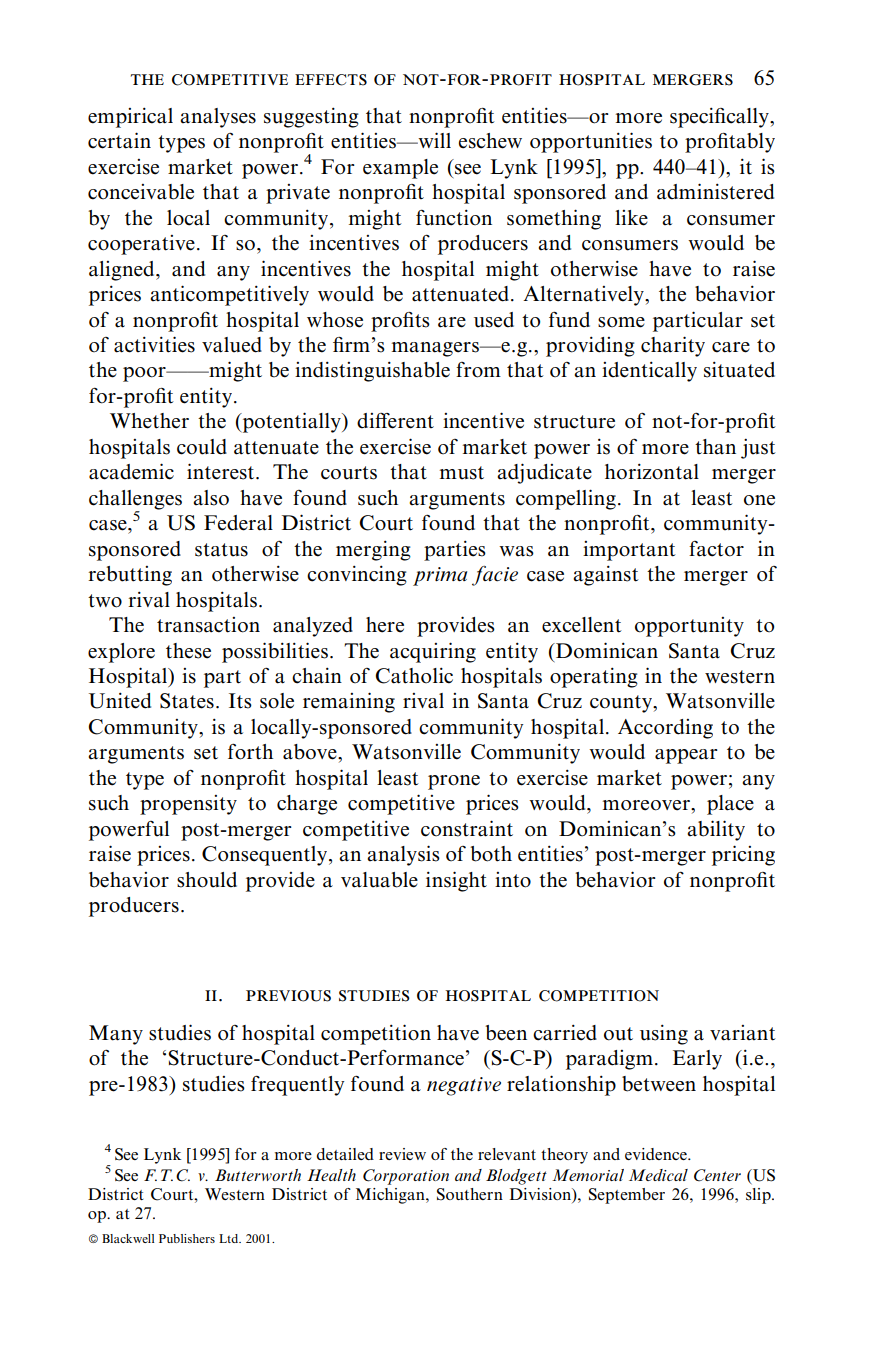  I want to click on ability, so click(716, 830).
